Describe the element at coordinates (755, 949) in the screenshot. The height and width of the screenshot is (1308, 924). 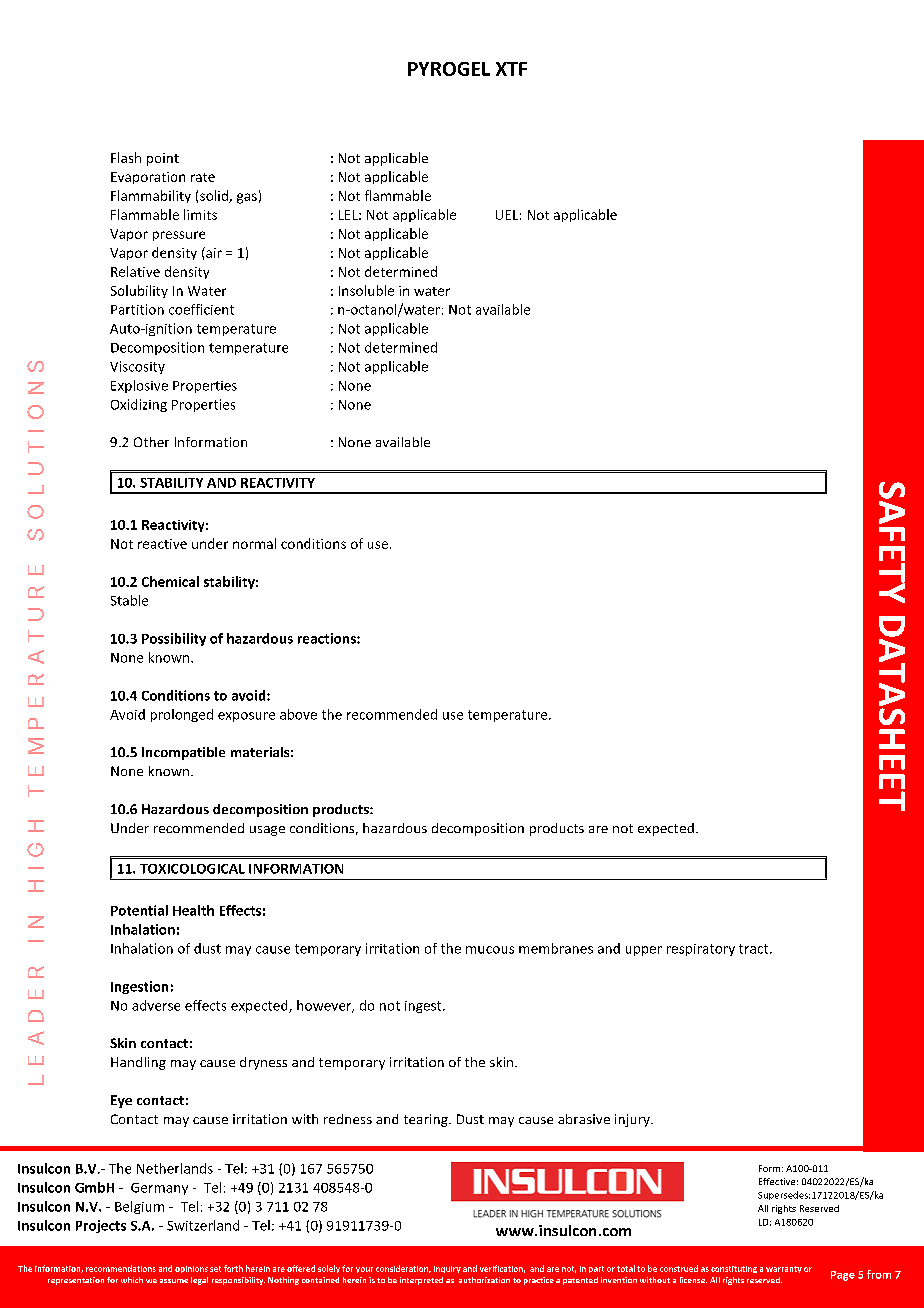
I see `tract` at that location.
